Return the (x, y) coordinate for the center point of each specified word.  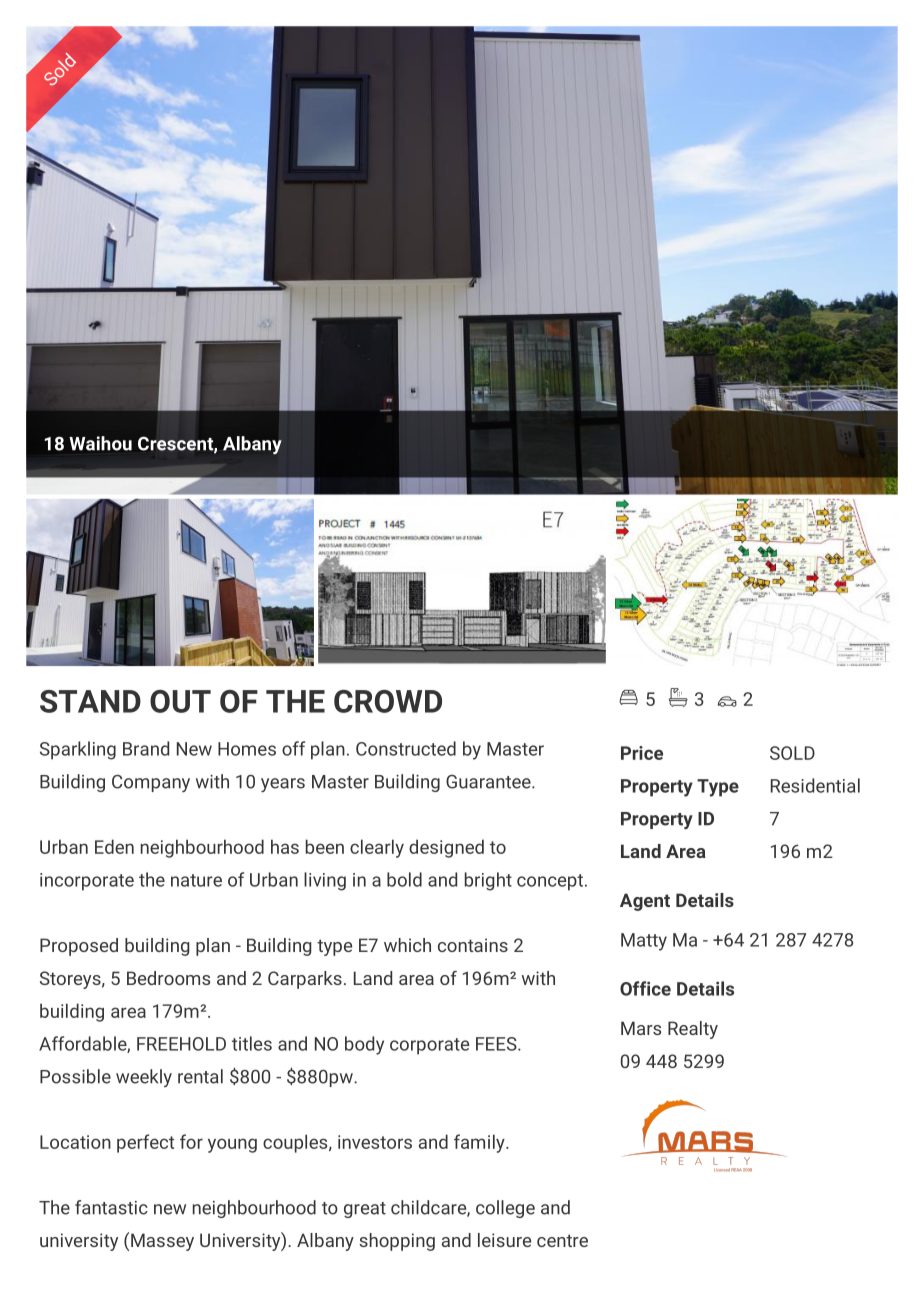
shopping (397, 1242)
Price (642, 753)
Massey (162, 1242)
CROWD (388, 701)
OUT (180, 701)
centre (562, 1240)
